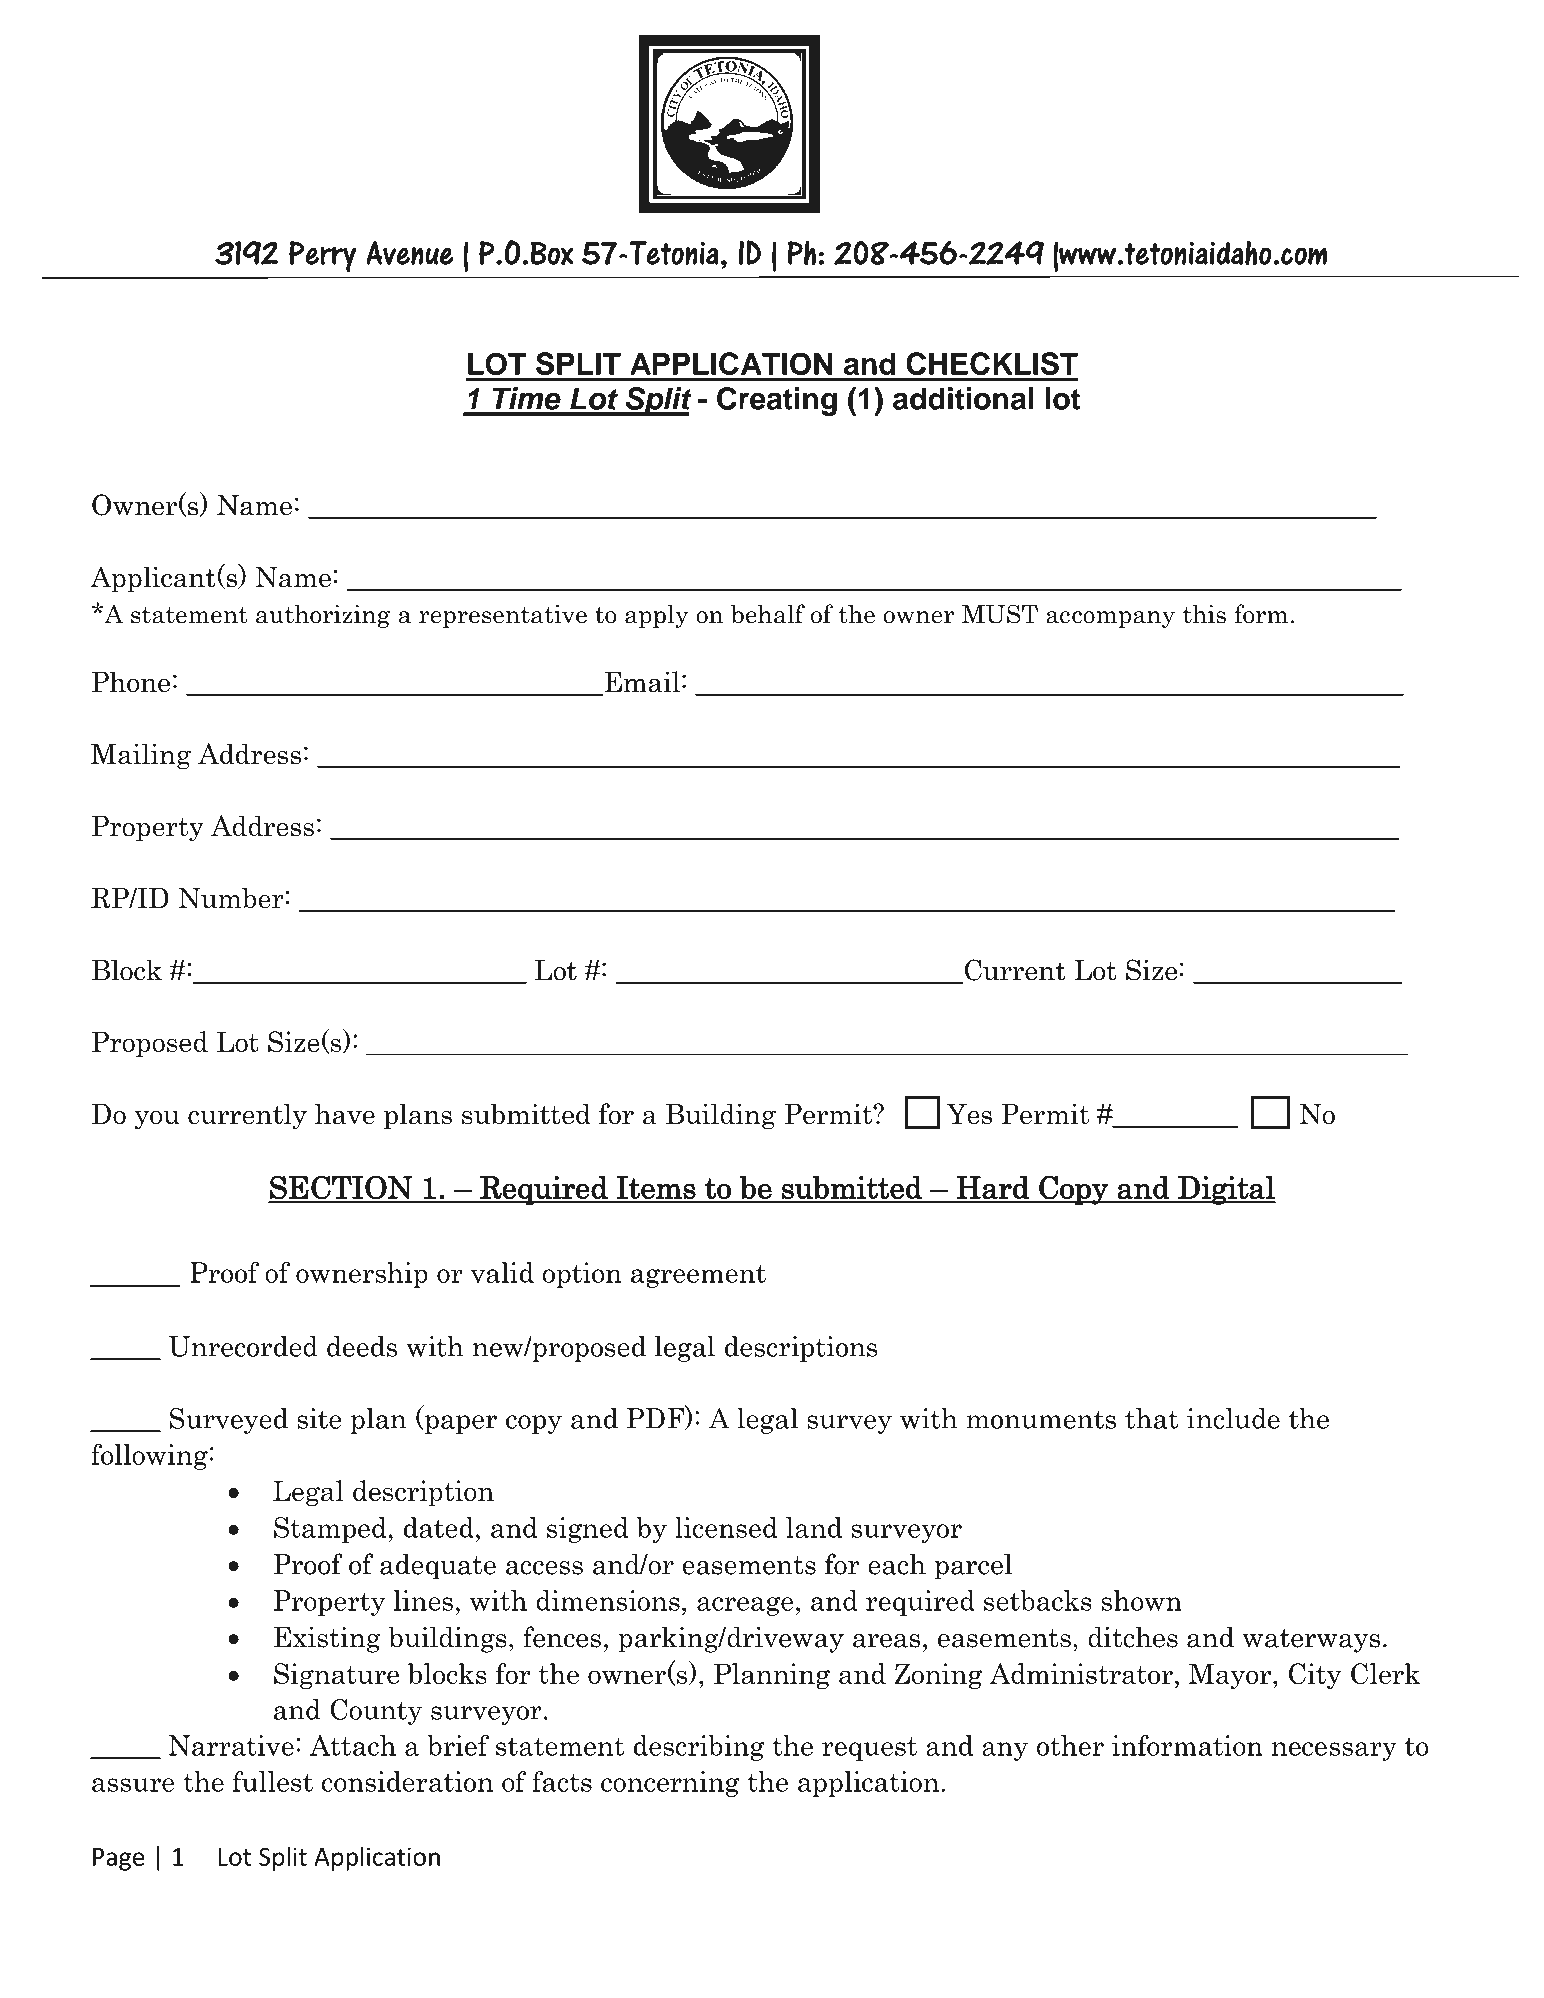 The image size is (1544, 1998). What do you see at coordinates (1070, 1745) in the page?
I see `other` at bounding box center [1070, 1745].
